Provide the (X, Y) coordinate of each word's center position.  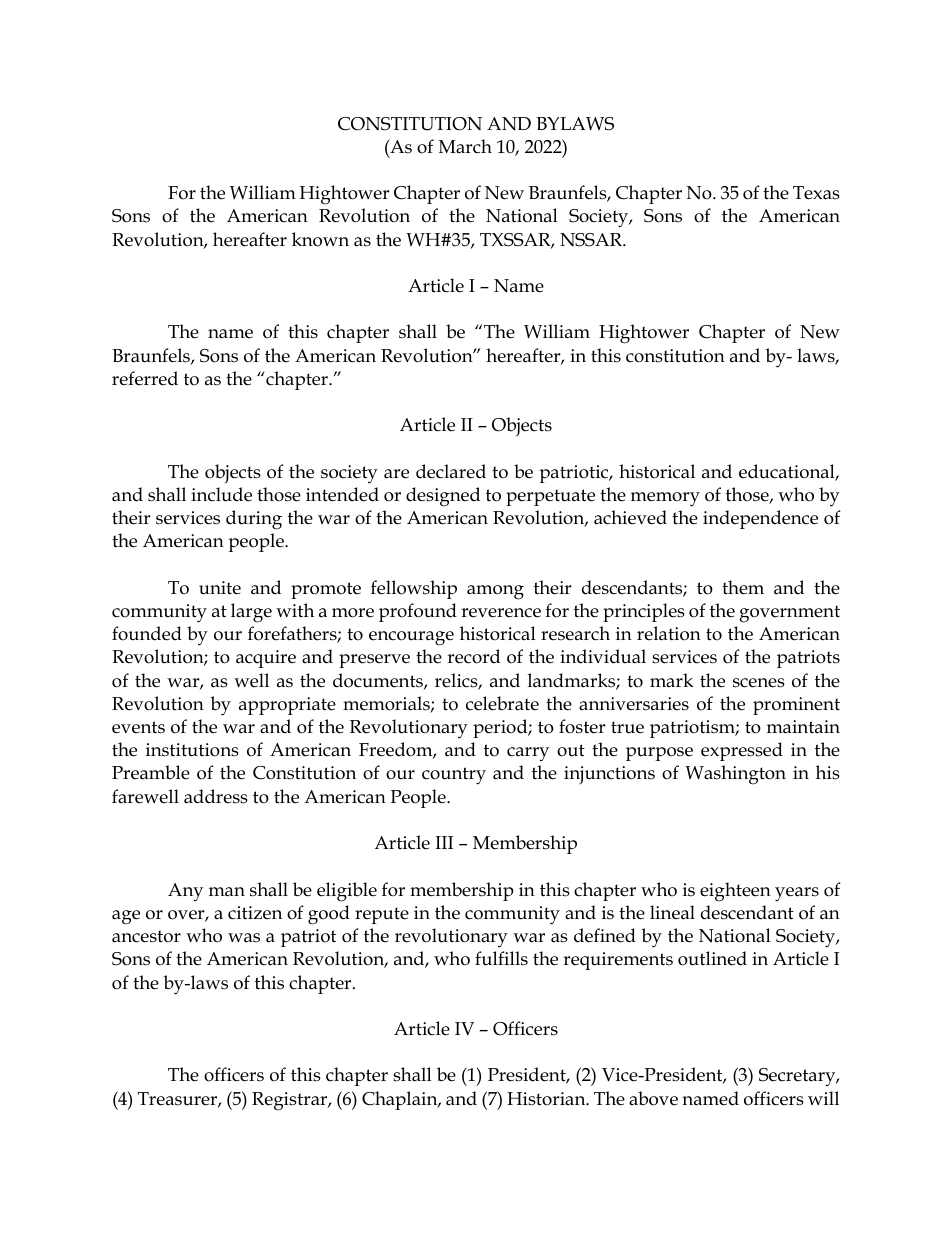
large (251, 613)
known (320, 239)
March (465, 146)
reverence (501, 613)
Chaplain (401, 1100)
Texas (816, 193)
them (743, 587)
